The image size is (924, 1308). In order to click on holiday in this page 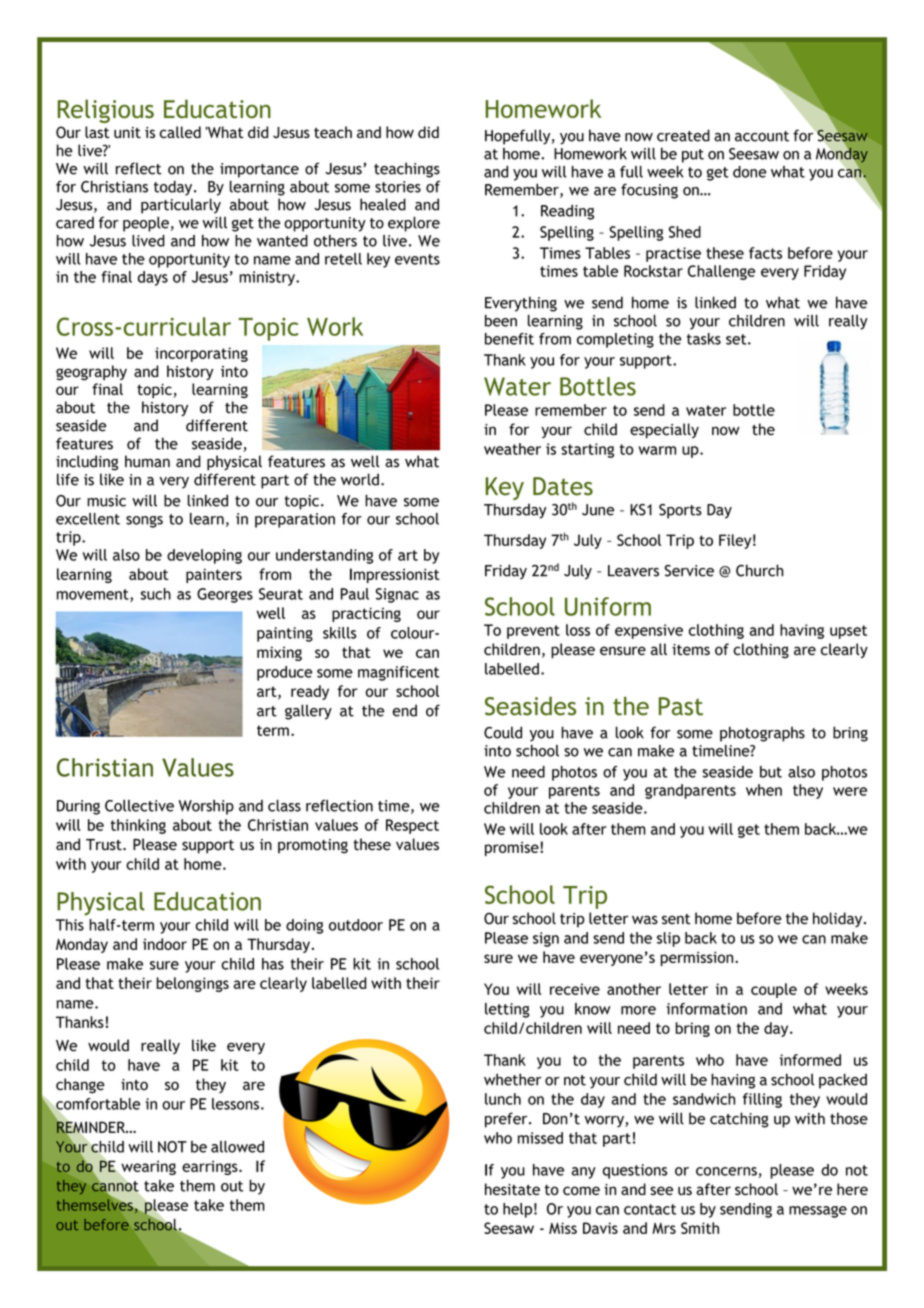, I will do `click(839, 919)`.
